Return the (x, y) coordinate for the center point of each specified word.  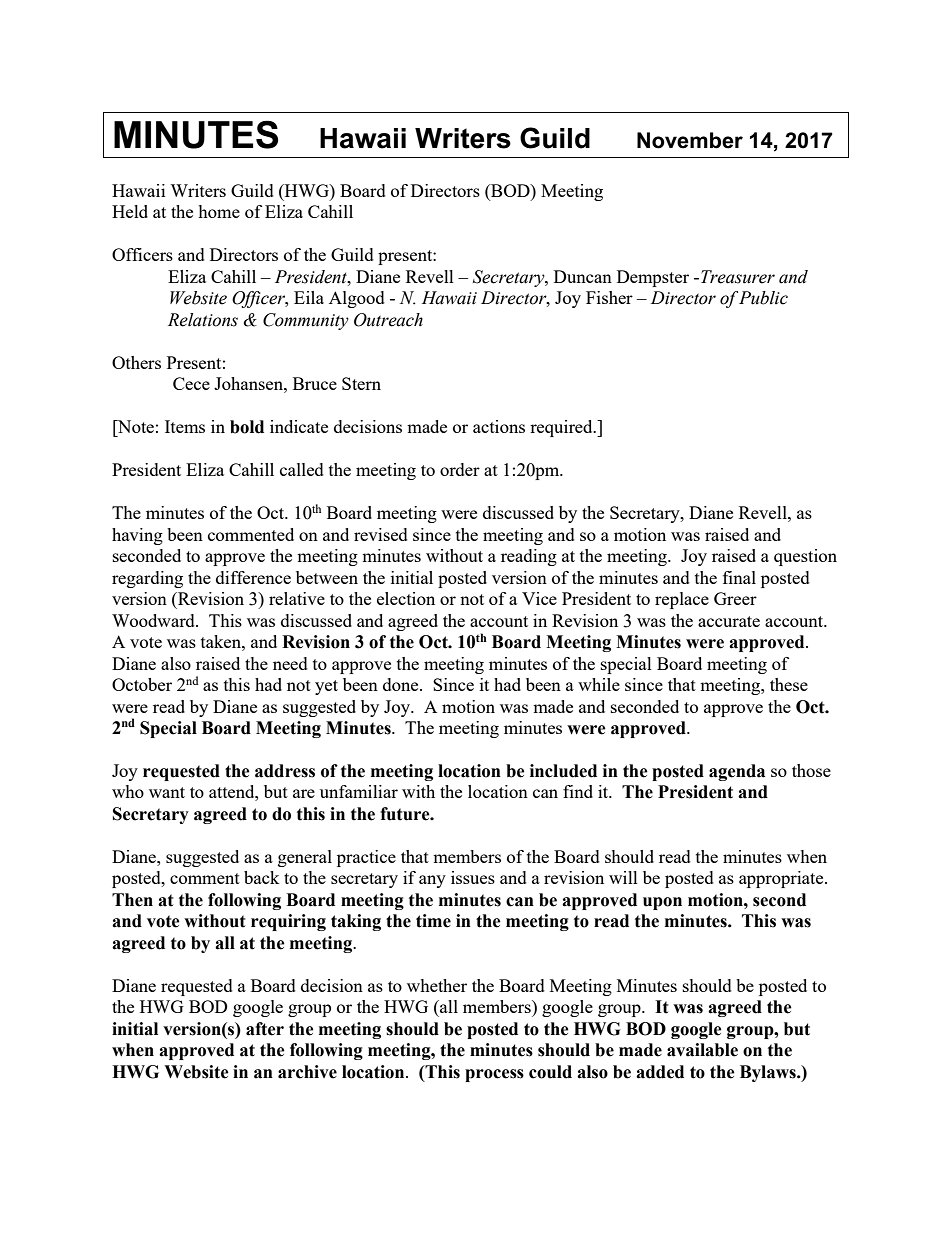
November (690, 140)
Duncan (583, 276)
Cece (191, 383)
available (702, 1050)
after (265, 1029)
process (494, 1075)
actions (499, 426)
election (406, 598)
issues (473, 877)
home (219, 211)
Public (763, 298)
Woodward (154, 620)
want (167, 792)
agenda (737, 772)
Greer (735, 598)
